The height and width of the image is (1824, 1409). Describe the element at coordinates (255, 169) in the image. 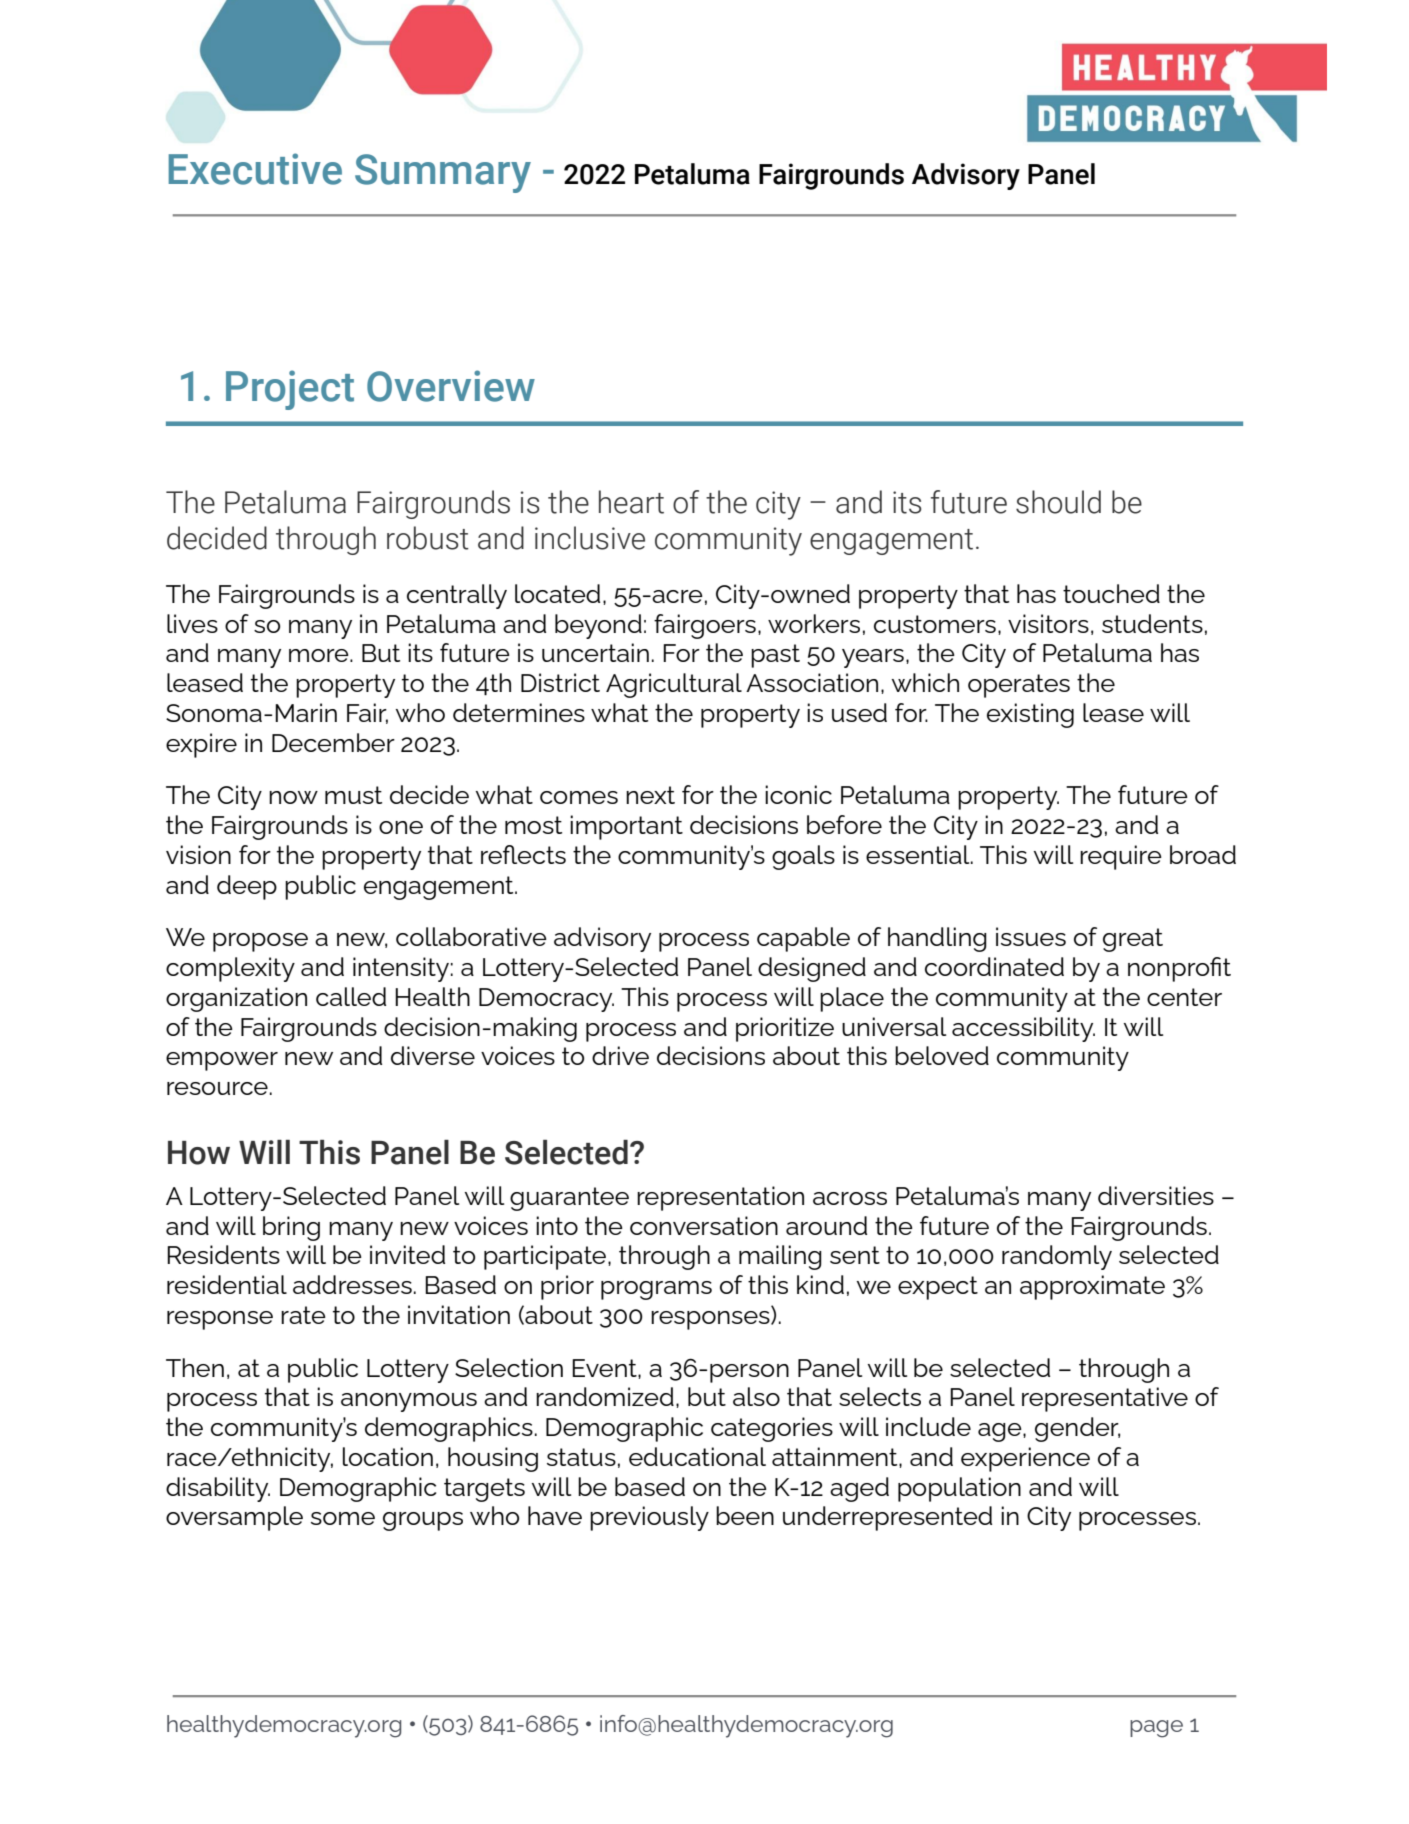

I see `Executive` at that location.
